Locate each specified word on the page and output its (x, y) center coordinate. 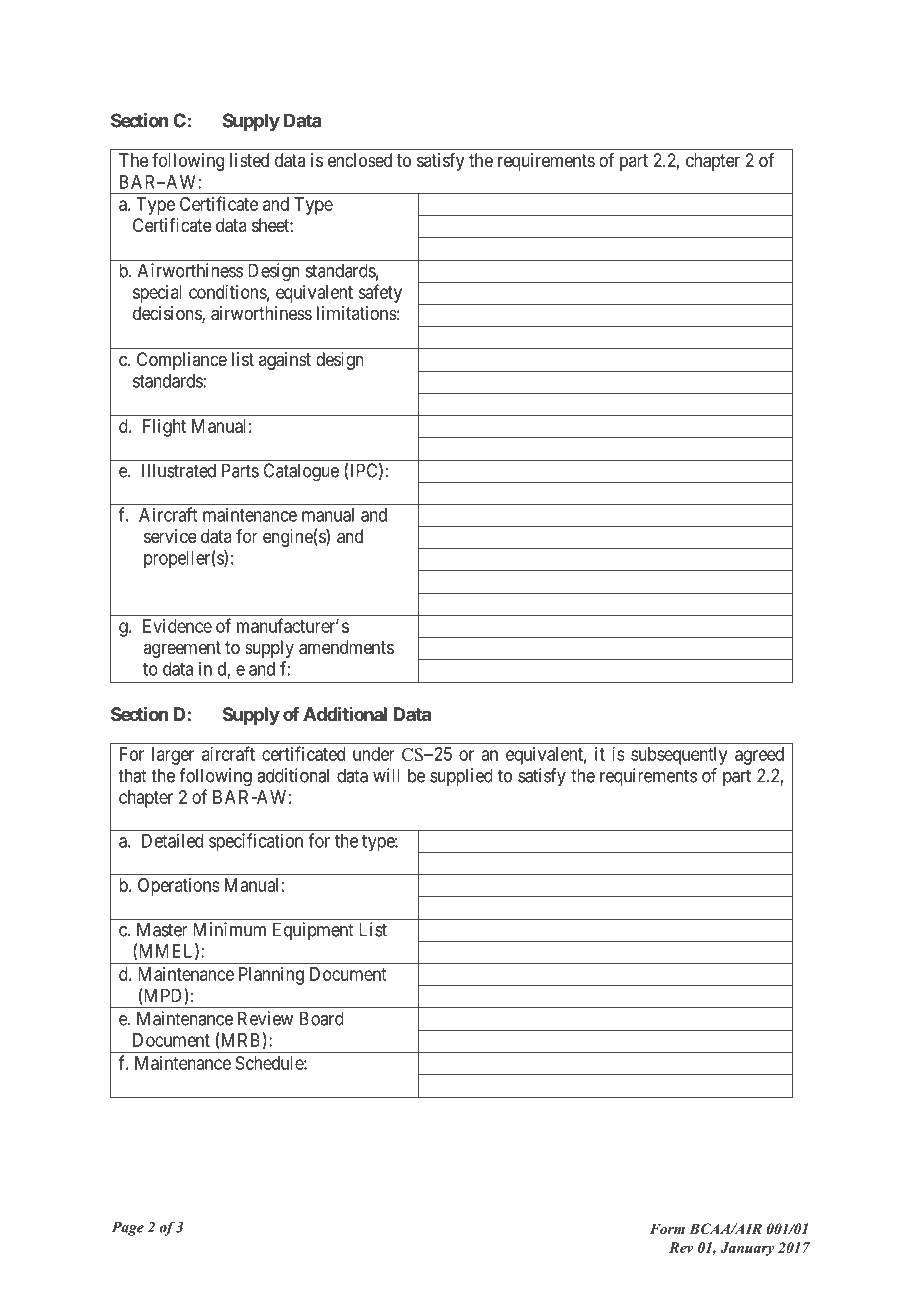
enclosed (360, 160)
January (747, 1249)
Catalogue (301, 472)
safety (380, 293)
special (157, 294)
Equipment (313, 931)
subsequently (679, 756)
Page (128, 1229)
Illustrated (179, 470)
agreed (759, 756)
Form (667, 1228)
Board (322, 1018)
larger (173, 756)
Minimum (229, 929)
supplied (461, 777)
